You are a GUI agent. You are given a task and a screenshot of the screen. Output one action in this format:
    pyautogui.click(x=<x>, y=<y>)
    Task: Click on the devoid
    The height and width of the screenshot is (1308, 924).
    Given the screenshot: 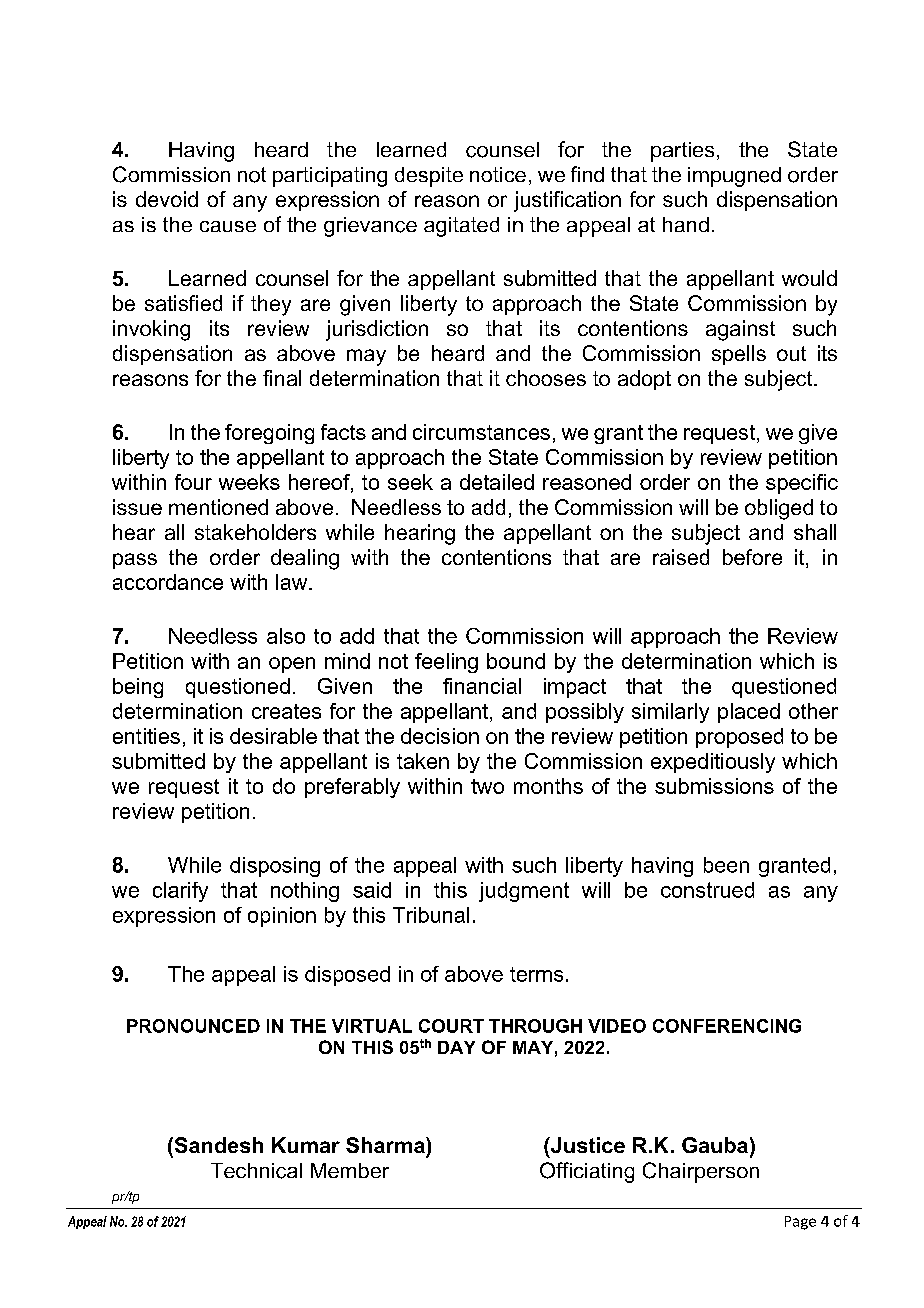 What is the action you would take?
    pyautogui.click(x=167, y=199)
